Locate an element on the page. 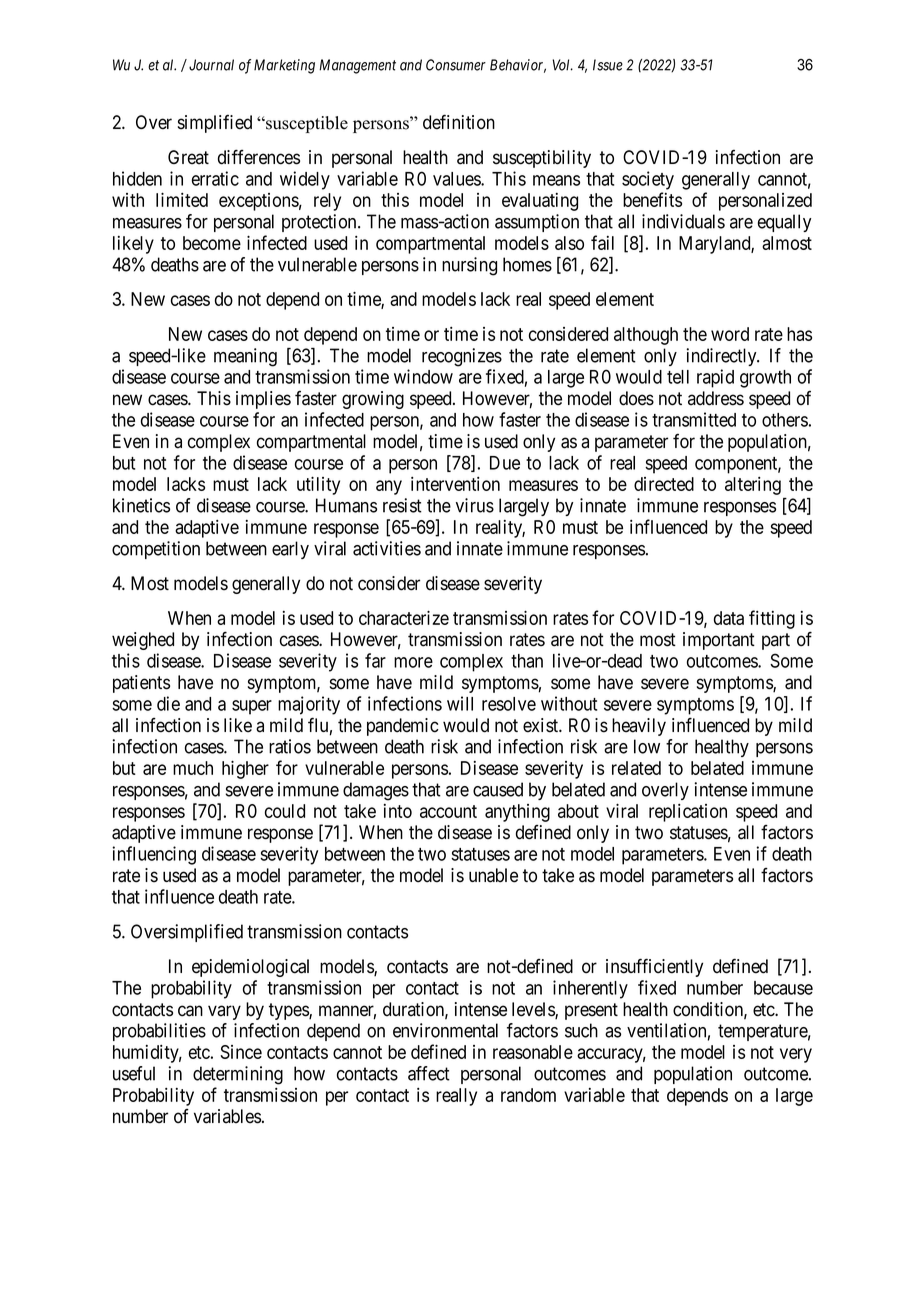  Due is located at coordinates (505, 463).
